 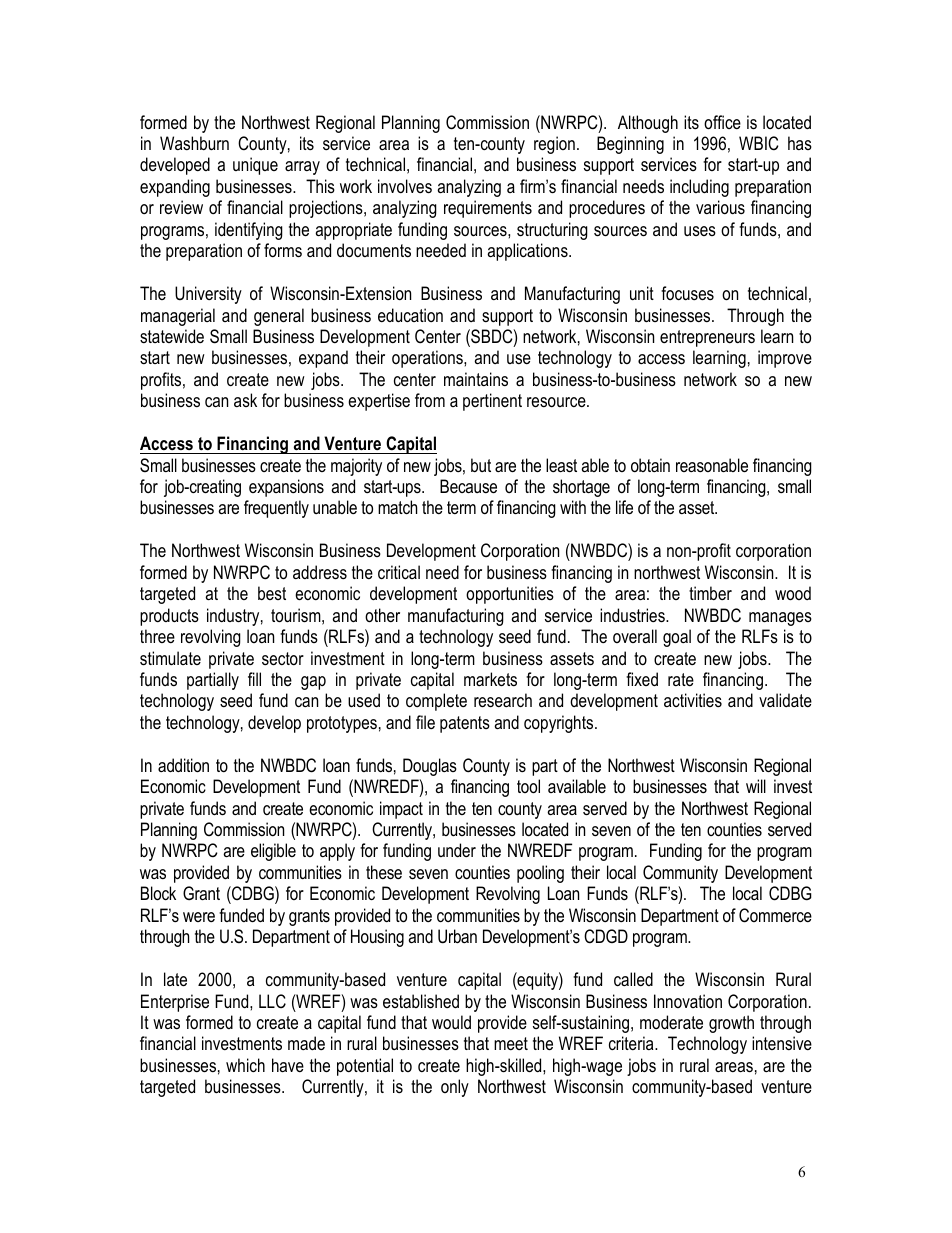 What do you see at coordinates (245, 1065) in the image?
I see `which` at bounding box center [245, 1065].
